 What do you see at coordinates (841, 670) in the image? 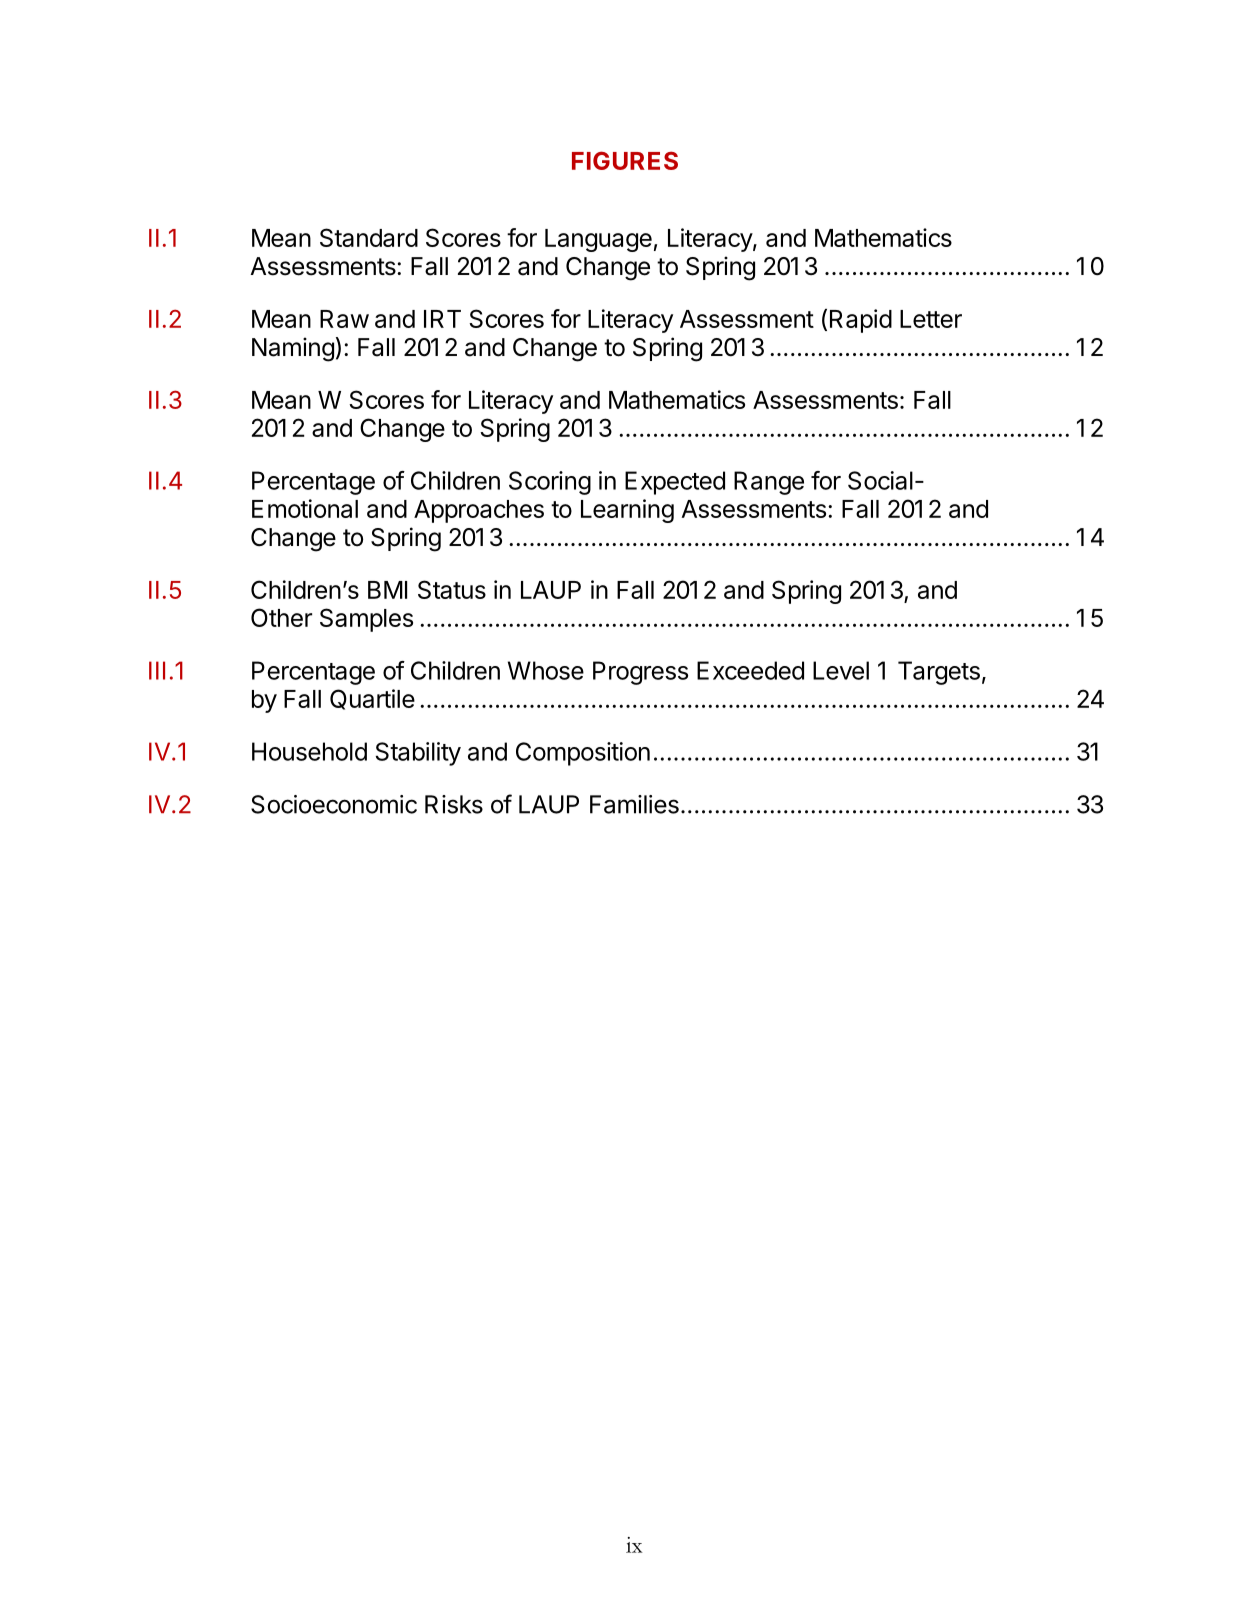
I see `Level` at bounding box center [841, 670].
